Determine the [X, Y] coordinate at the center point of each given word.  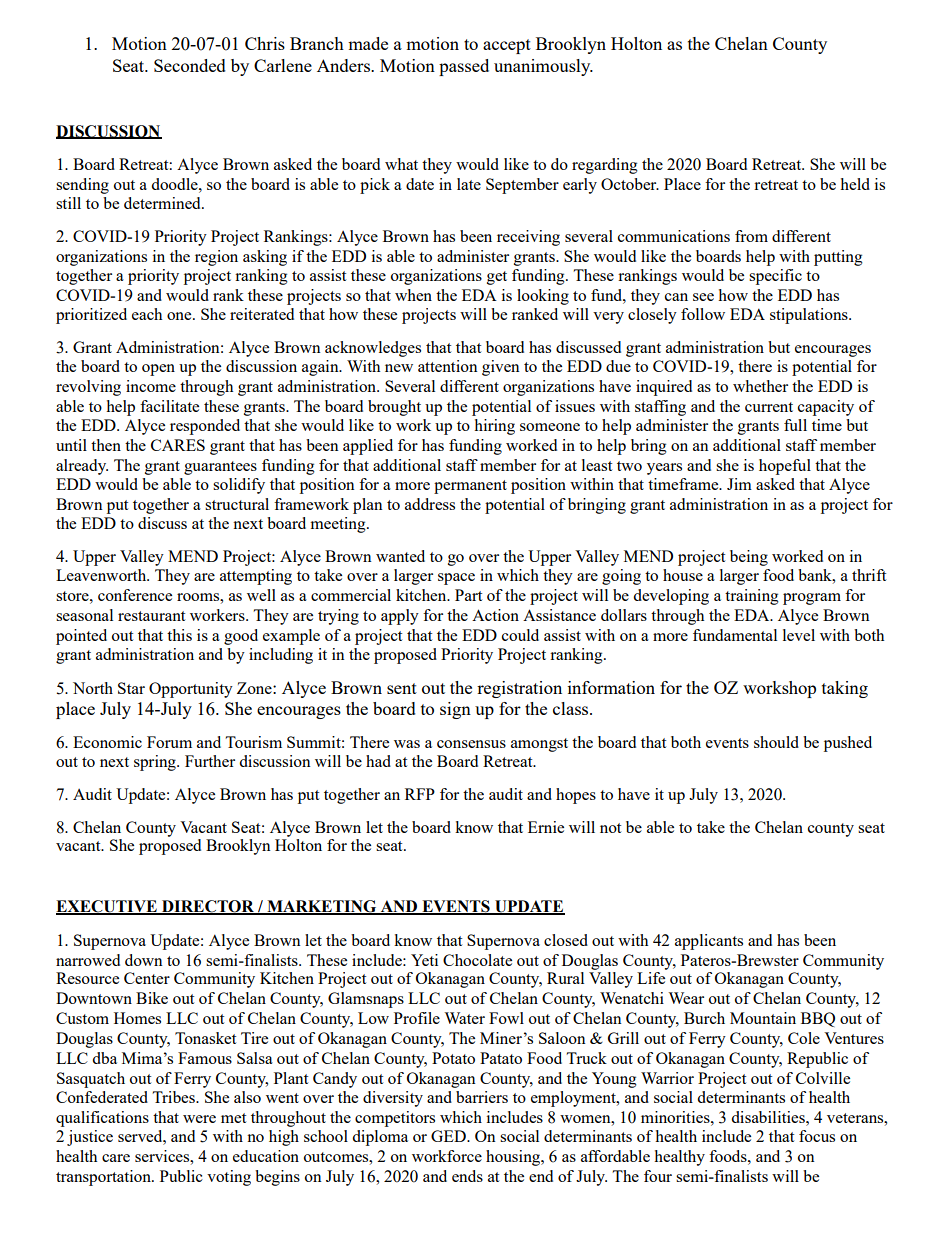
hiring [494, 427]
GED [449, 1136]
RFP [420, 794]
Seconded [190, 65]
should [776, 742]
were [199, 1119]
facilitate [169, 406]
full [795, 425]
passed [464, 67]
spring [156, 763]
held [855, 184]
